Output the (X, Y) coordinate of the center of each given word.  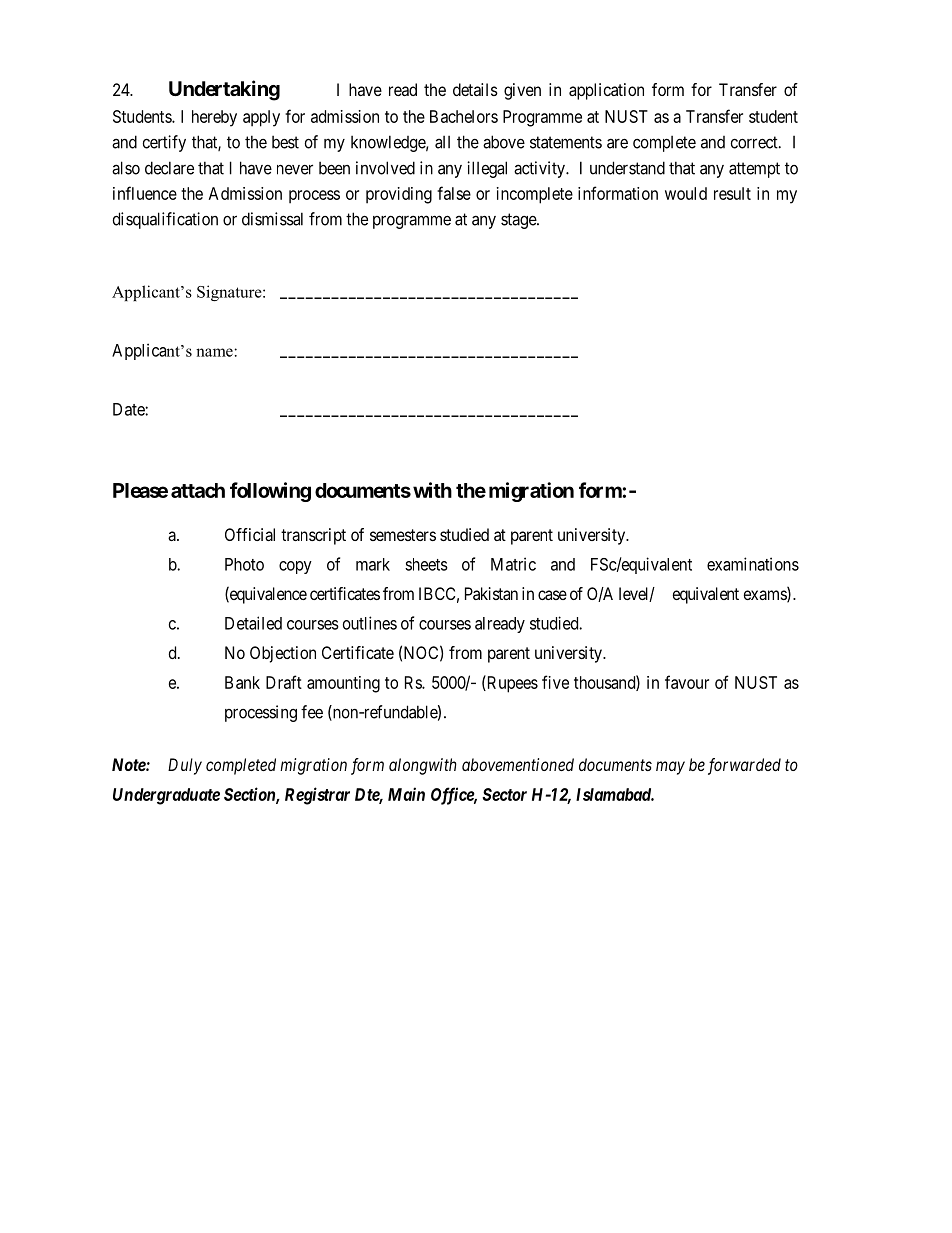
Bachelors (464, 116)
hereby (214, 118)
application (606, 91)
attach (198, 490)
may (670, 768)
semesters (403, 535)
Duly (185, 766)
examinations (753, 564)
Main (406, 794)
